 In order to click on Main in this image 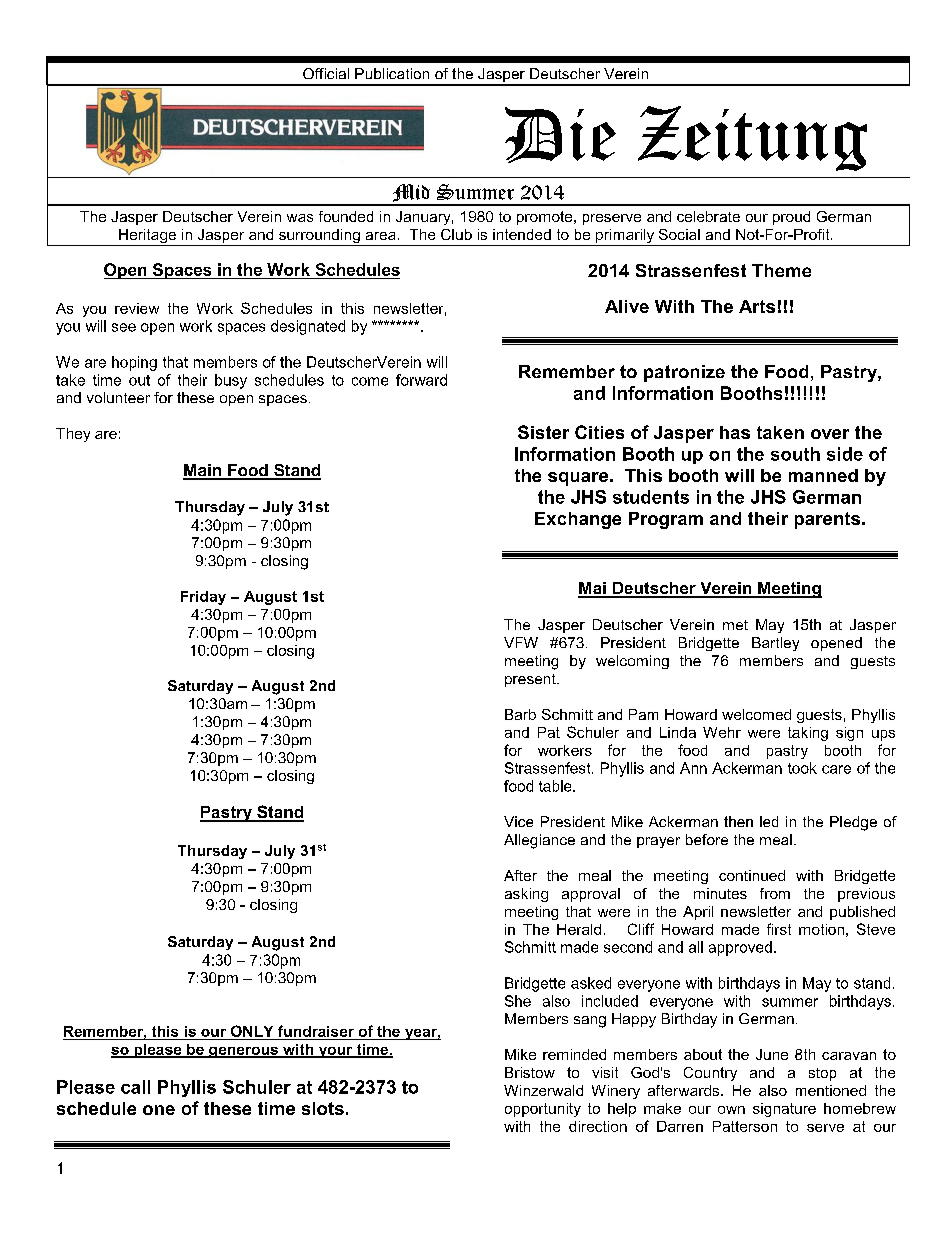, I will do `click(203, 471)`.
